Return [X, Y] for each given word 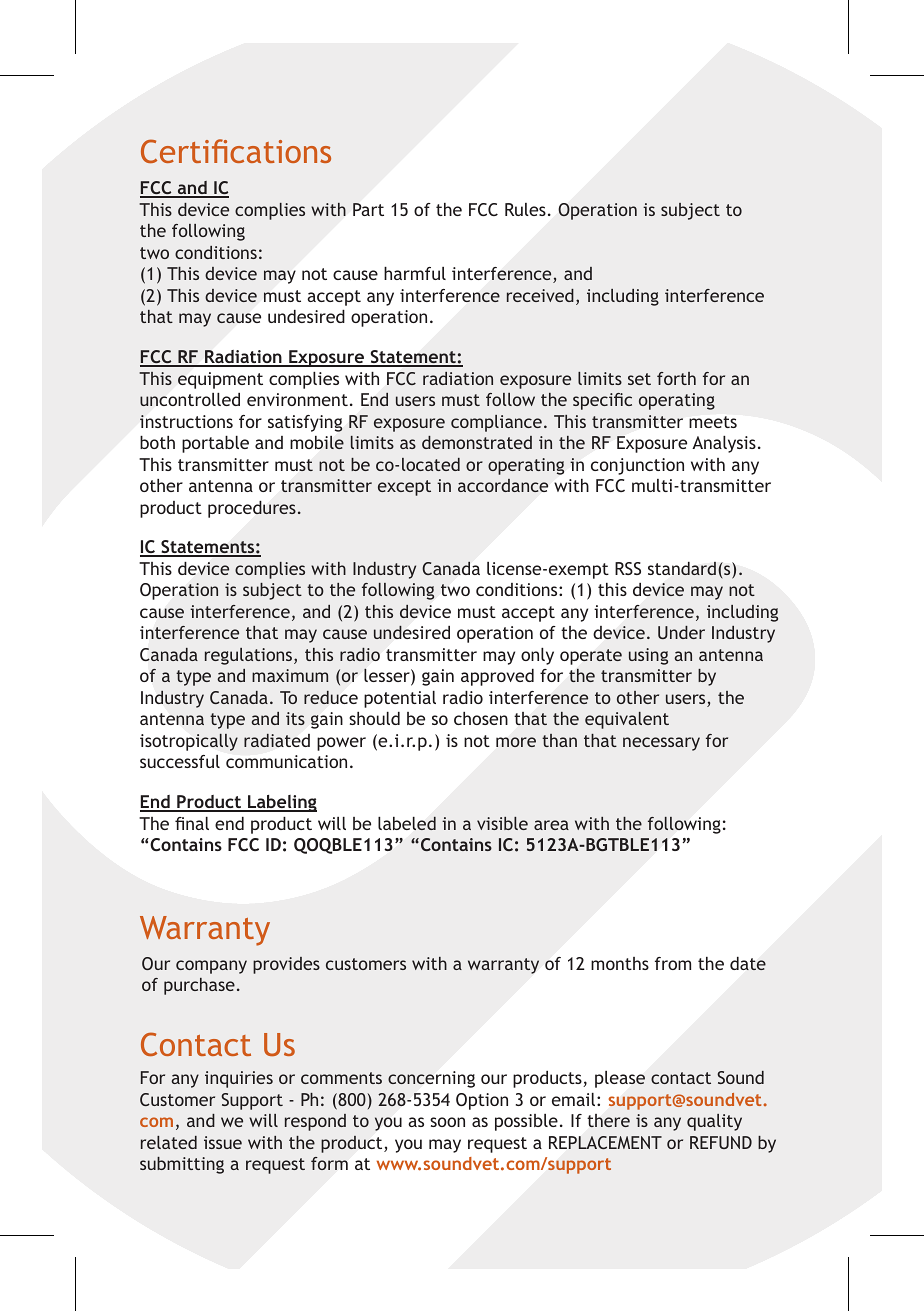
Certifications [236, 151]
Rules [525, 209]
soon [447, 1122]
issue [223, 1142]
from [673, 963]
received [540, 295]
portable [215, 444]
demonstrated [477, 442]
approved [497, 677]
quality [714, 1122]
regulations [250, 656]
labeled [407, 823]
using [648, 656]
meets [713, 422]
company [211, 967]
